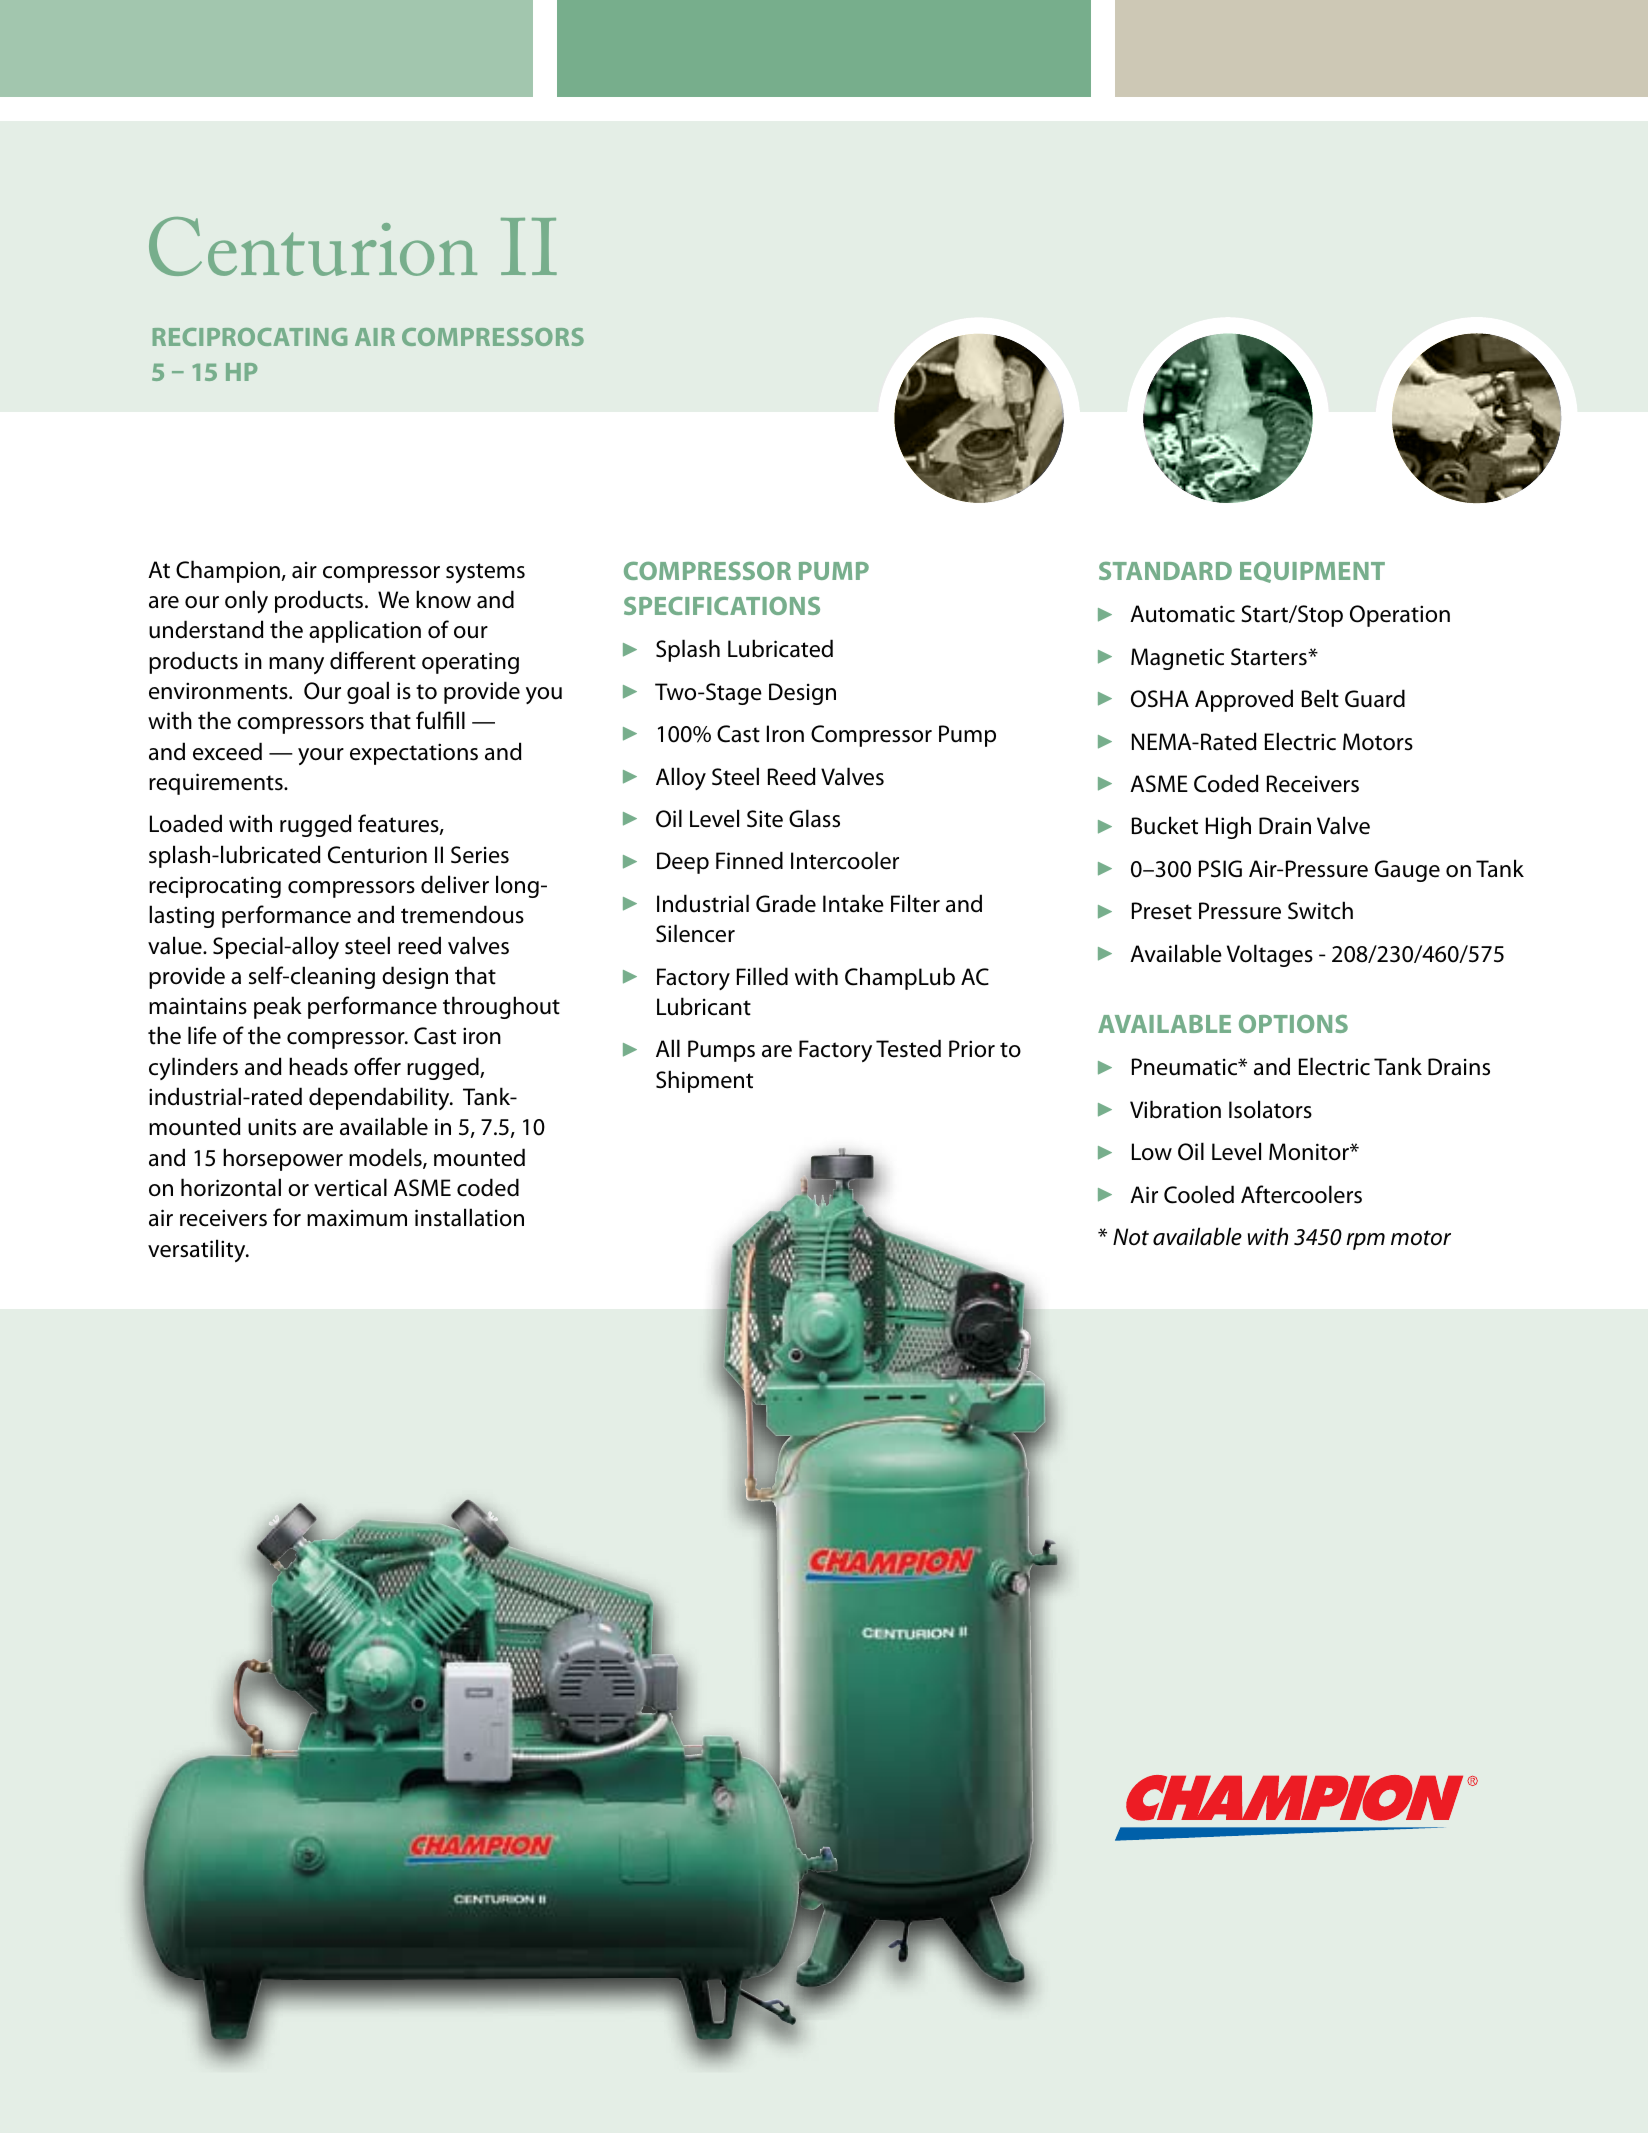 This document has height=2133, width=1648. I want to click on Pneumatic, so click(1186, 1067).
